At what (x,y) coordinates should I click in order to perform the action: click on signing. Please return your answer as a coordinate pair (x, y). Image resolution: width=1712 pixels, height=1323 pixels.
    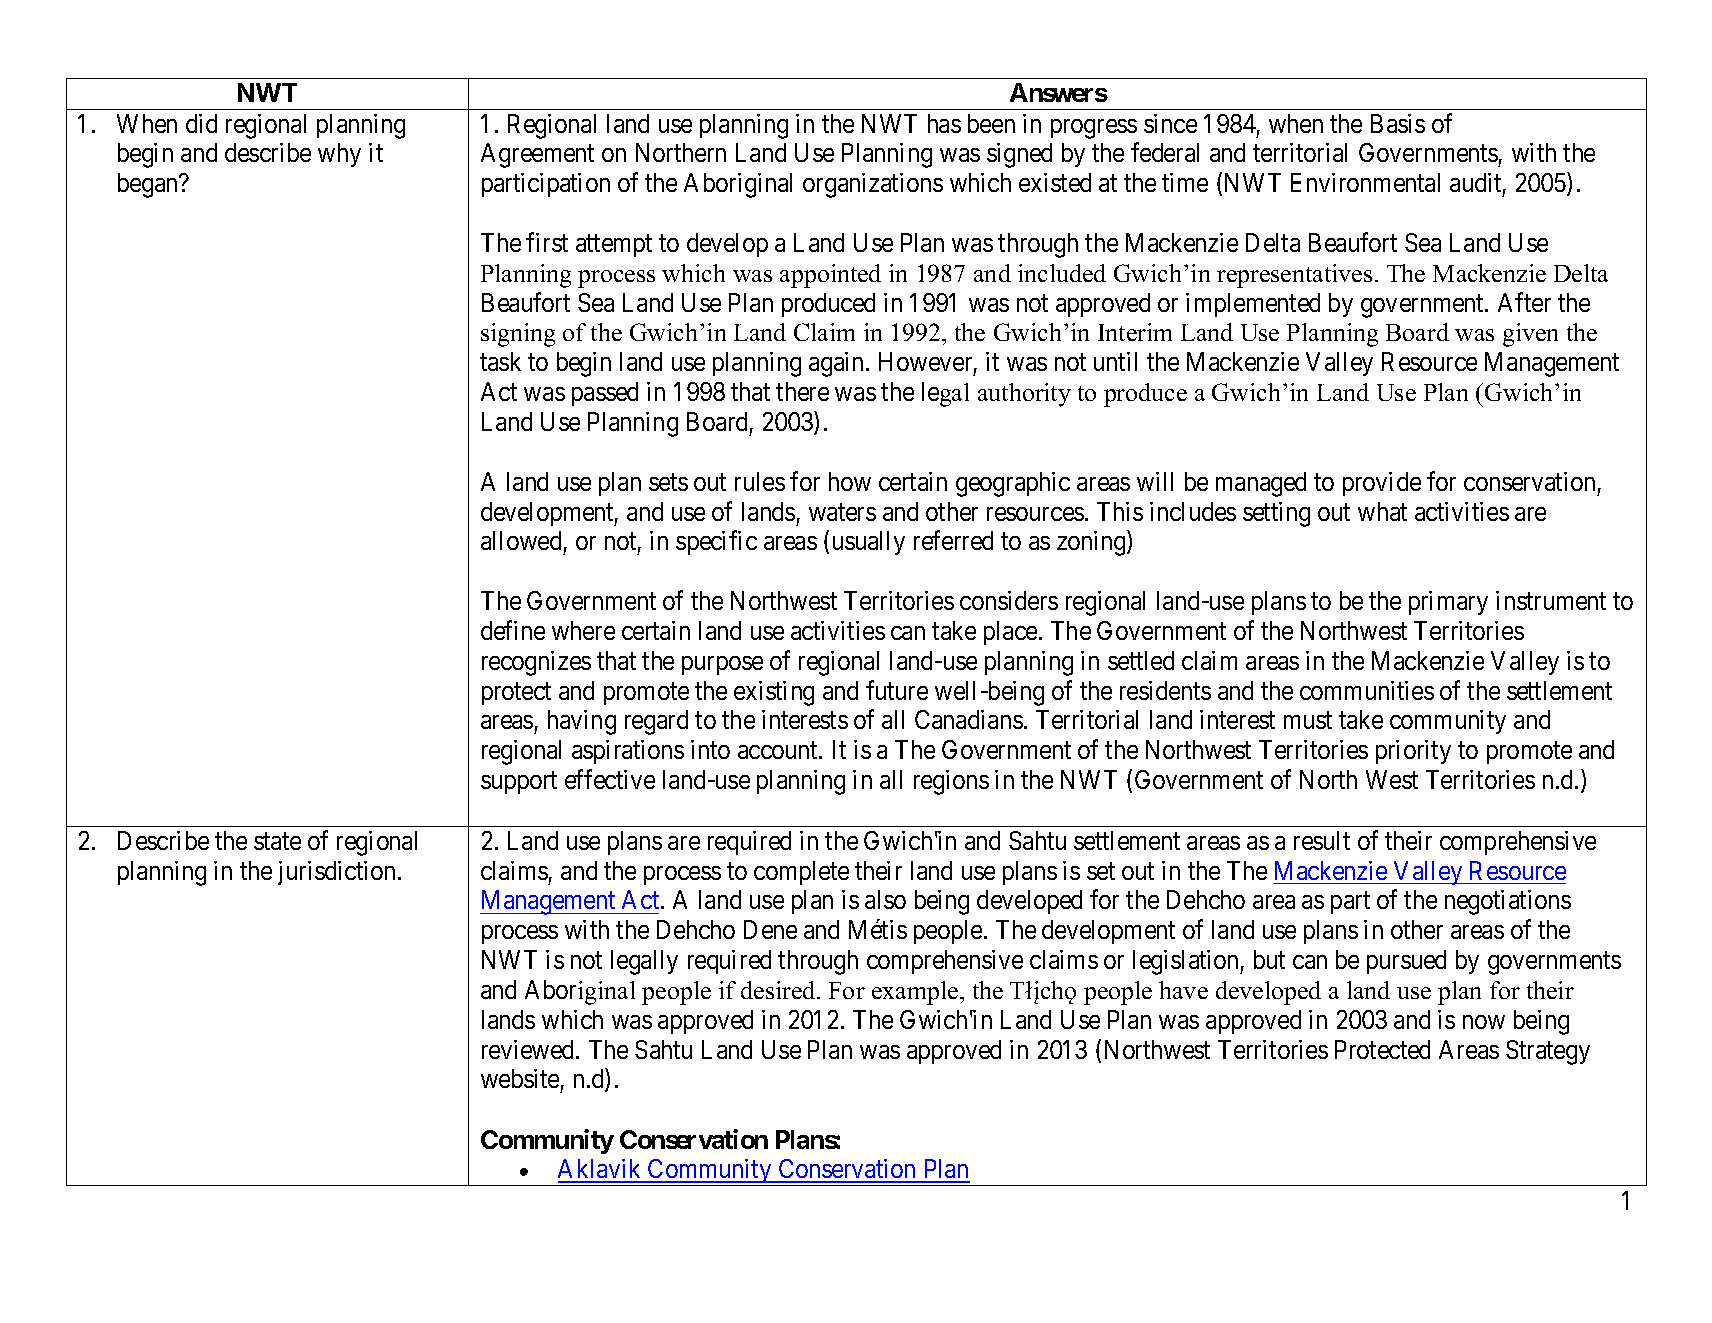
    Looking at the image, I should click on (518, 335).
